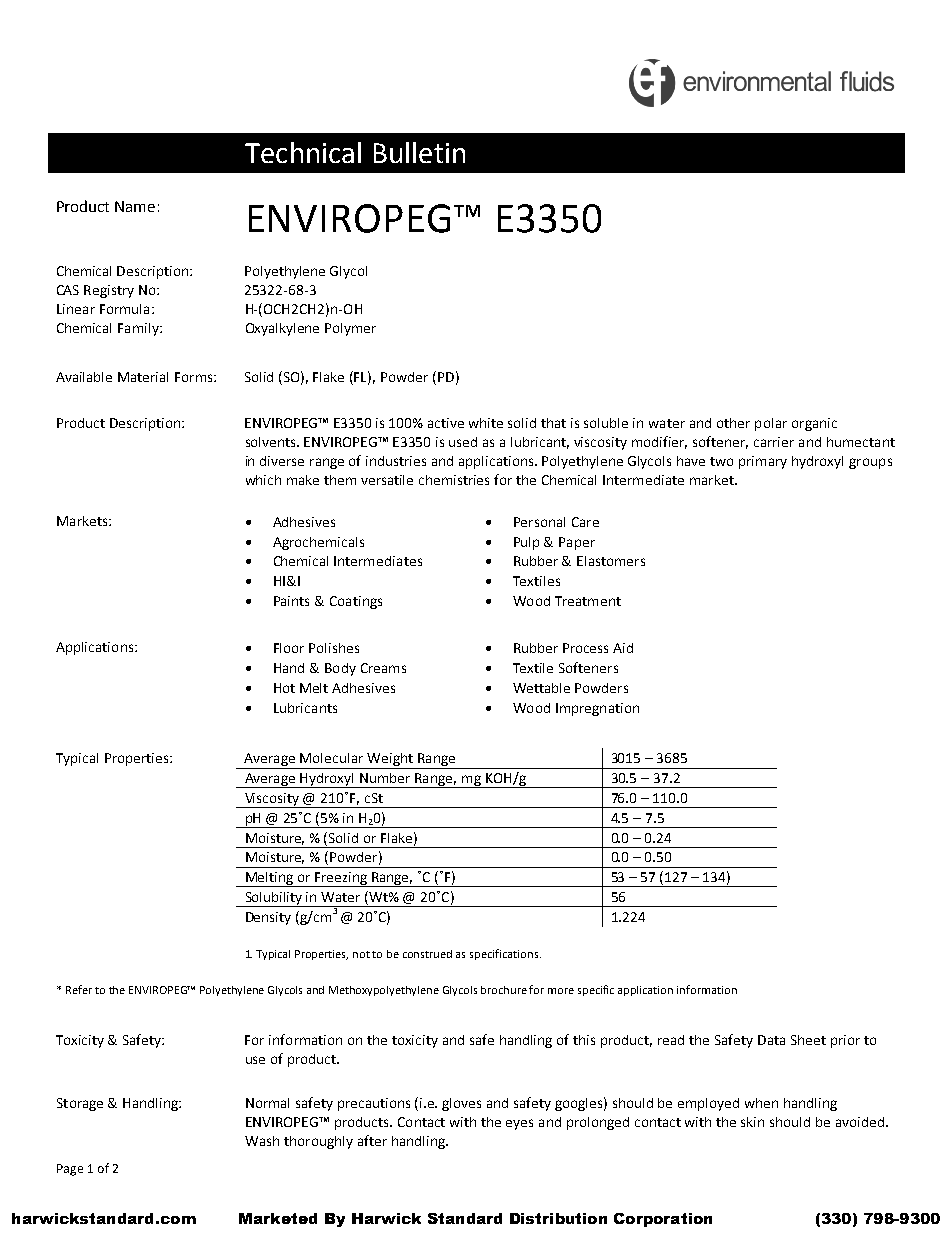 This page has height=1233, width=952. Describe the element at coordinates (558, 1218) in the page. I see `Distribution` at that location.
